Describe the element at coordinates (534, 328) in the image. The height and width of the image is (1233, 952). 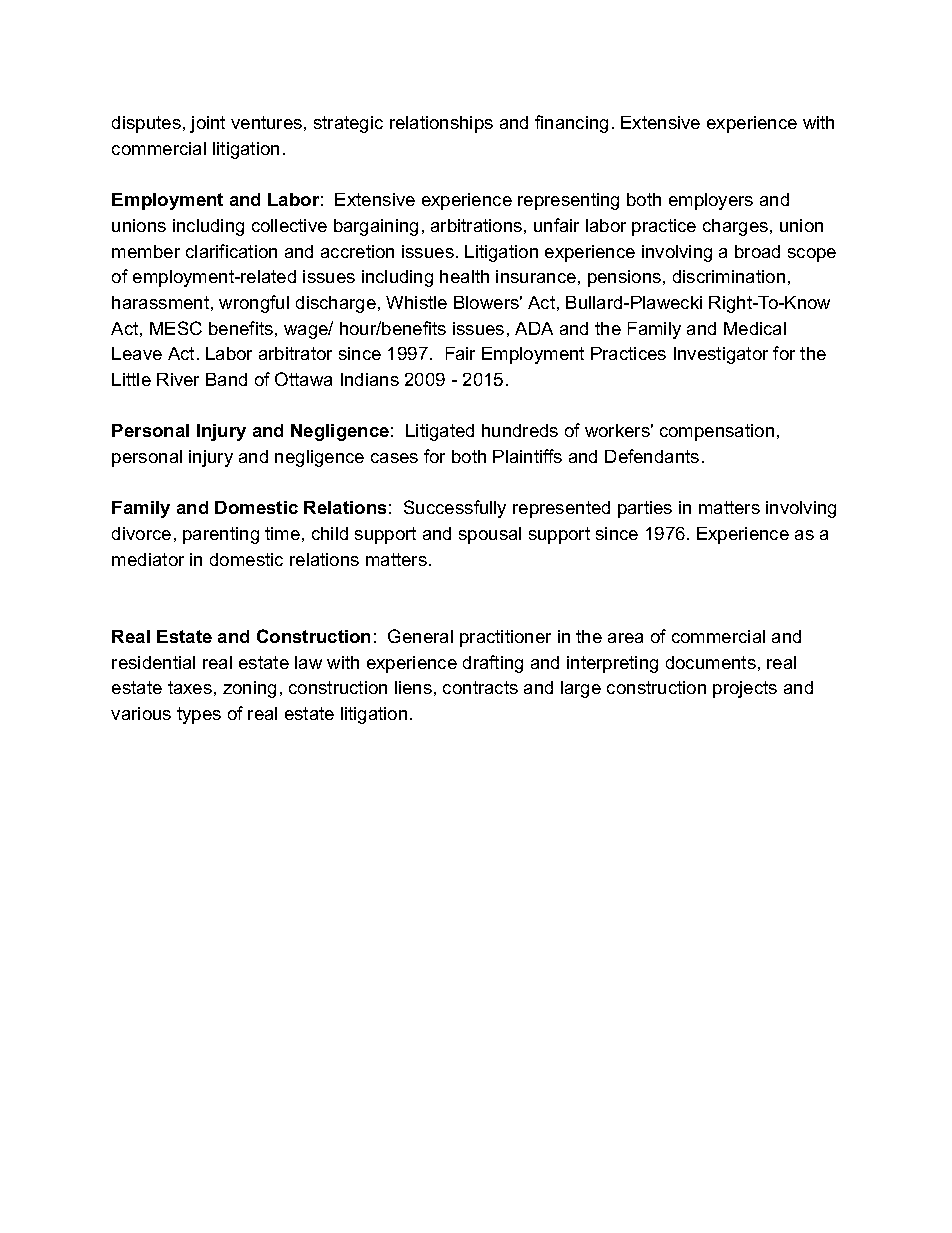
I see `ADA` at that location.
